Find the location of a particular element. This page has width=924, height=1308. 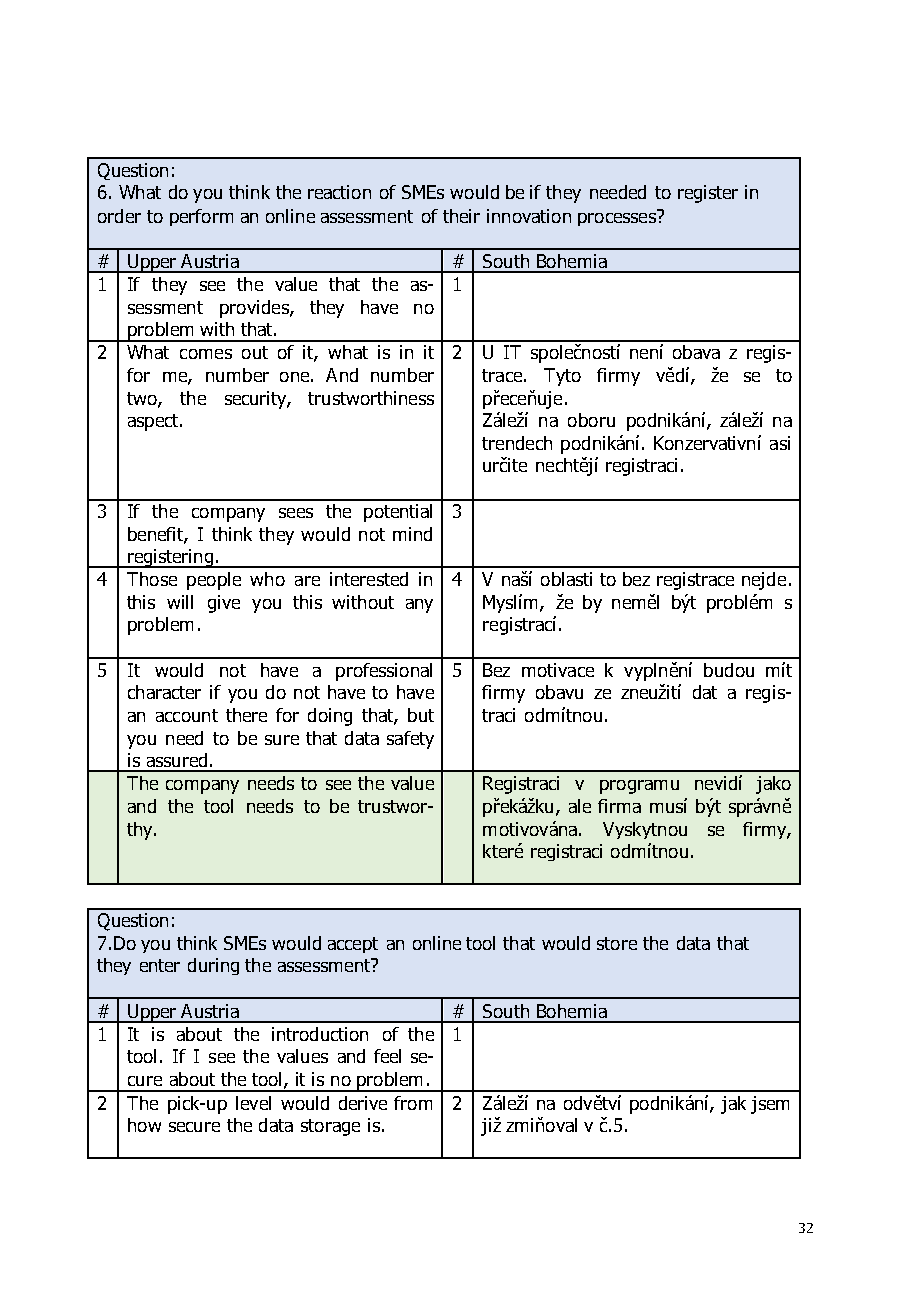

professional is located at coordinates (384, 672).
